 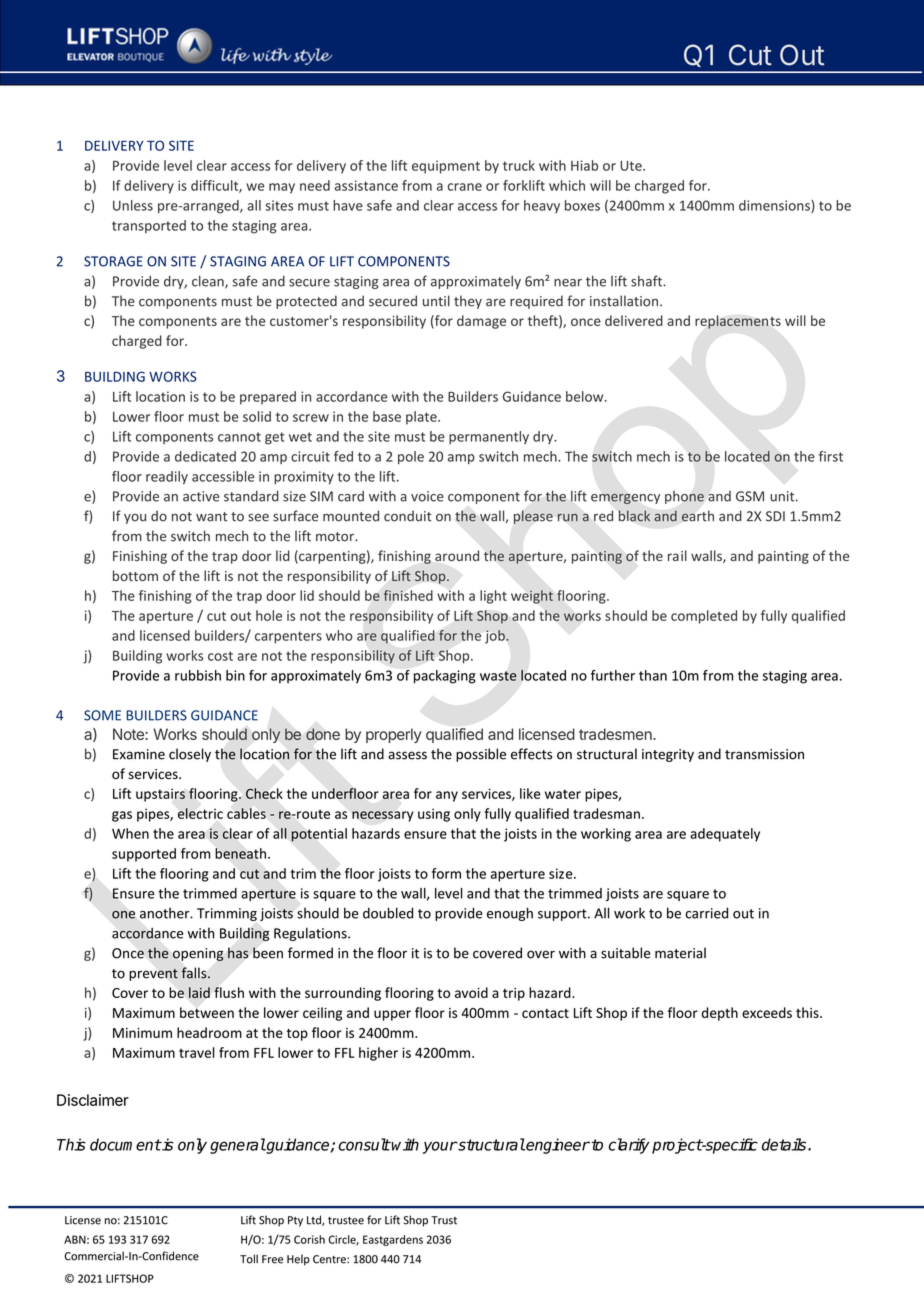 What do you see at coordinates (249, 1259) in the screenshot?
I see `Toll` at bounding box center [249, 1259].
